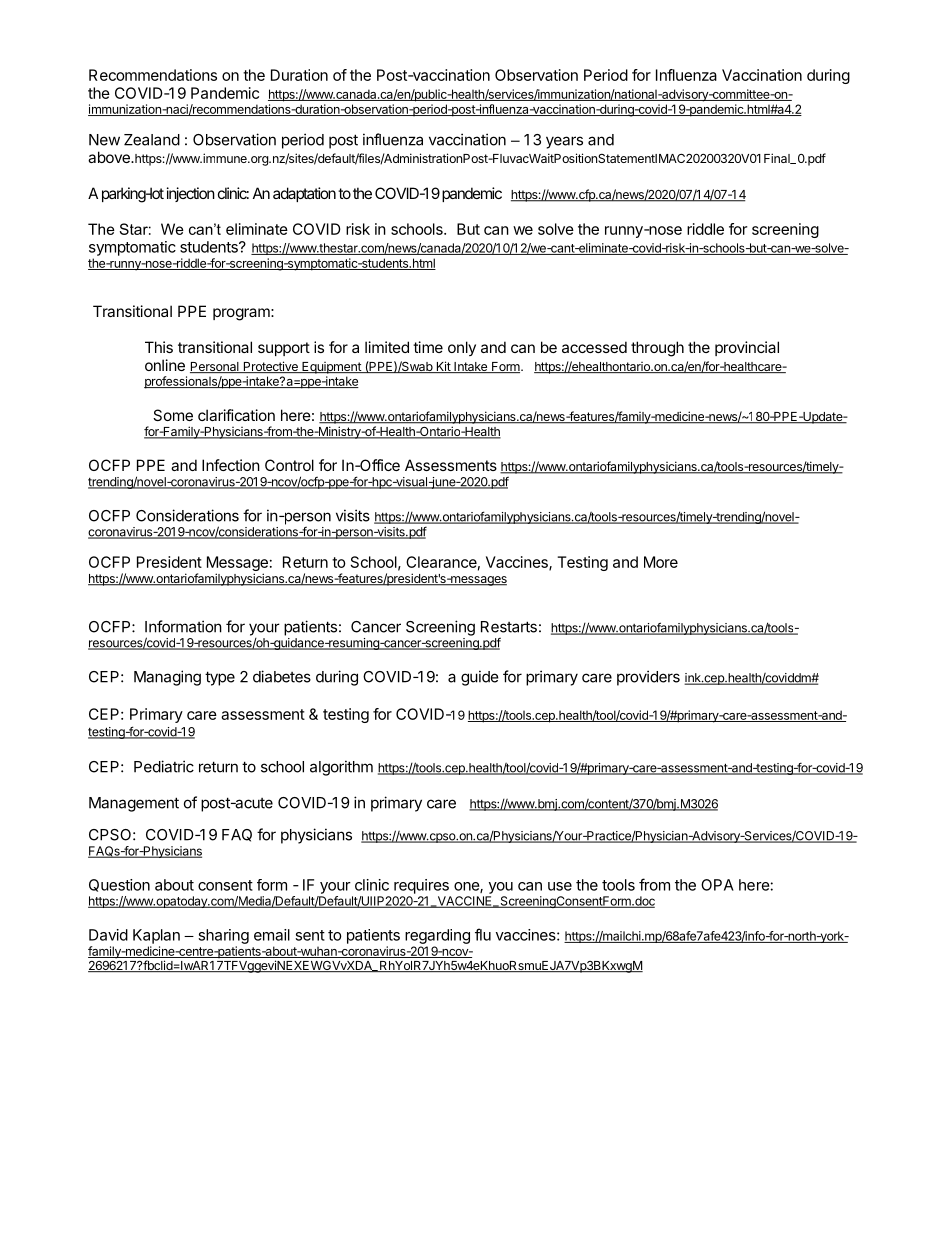  I want to click on regarding, so click(437, 936).
